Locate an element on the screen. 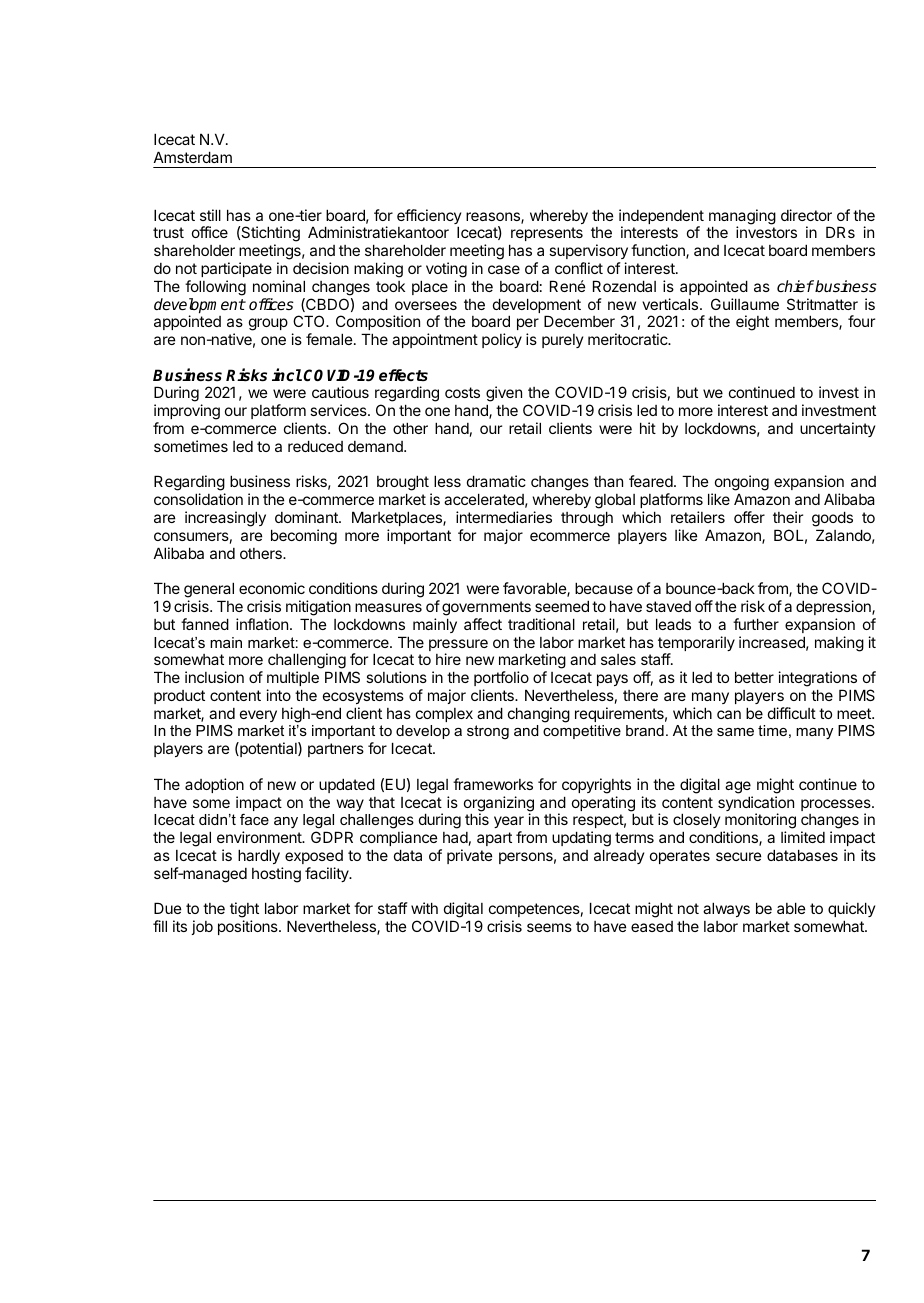  tight is located at coordinates (244, 911).
